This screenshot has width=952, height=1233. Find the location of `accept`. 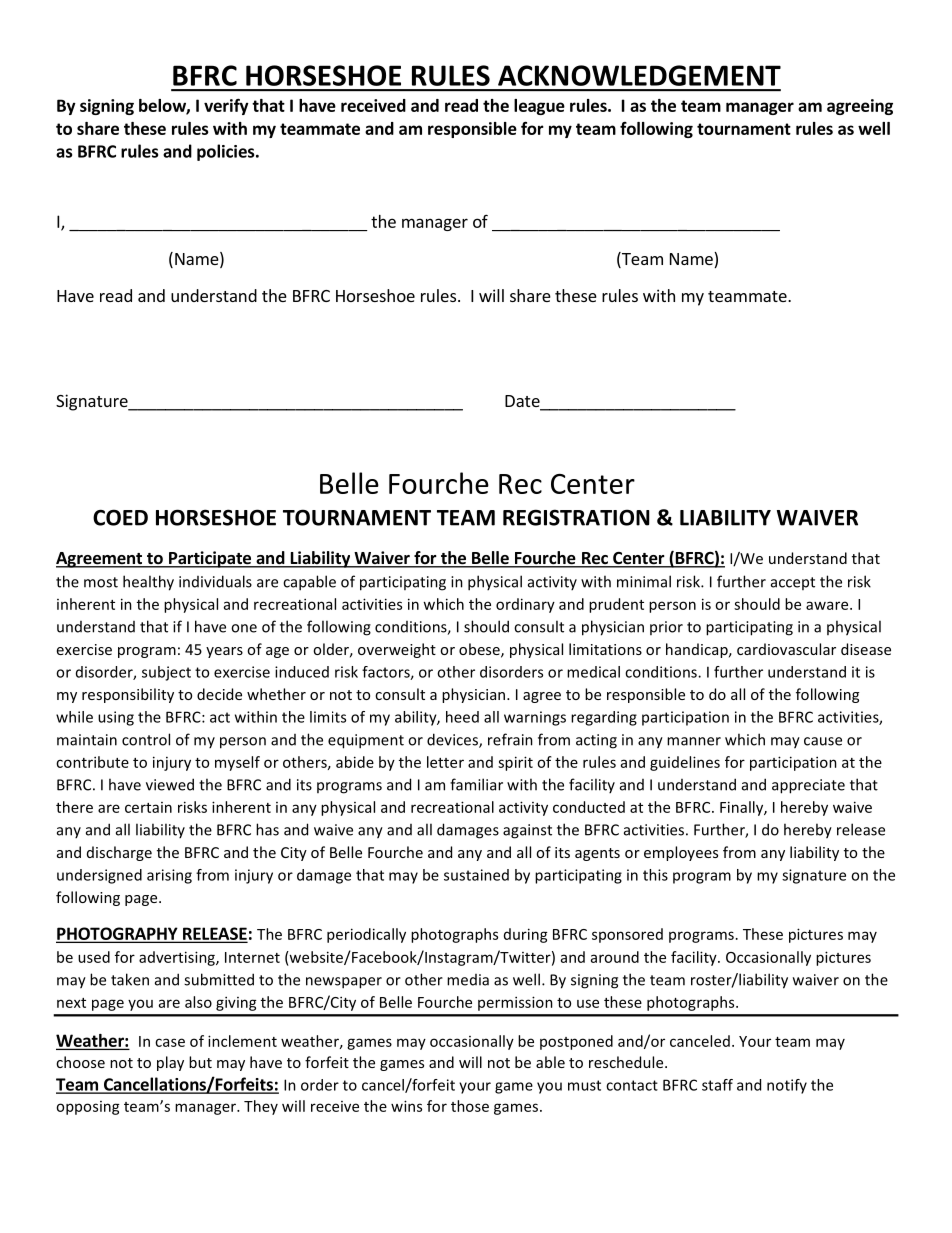

accept is located at coordinates (793, 583).
